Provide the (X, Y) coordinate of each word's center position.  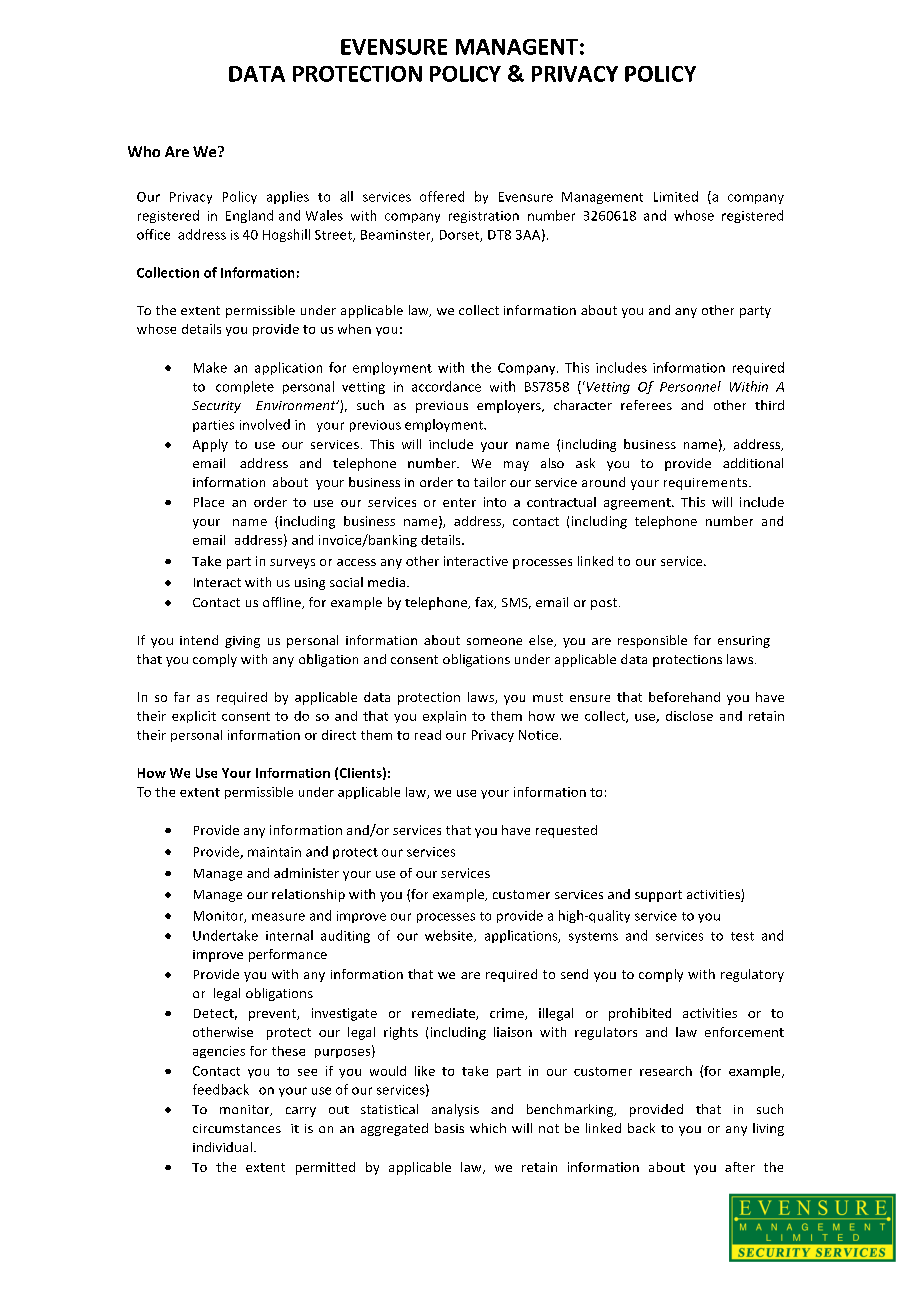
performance (288, 955)
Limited (676, 196)
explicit (194, 717)
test (742, 936)
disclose (689, 716)
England (249, 216)
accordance (446, 386)
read (428, 735)
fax (485, 603)
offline (283, 603)
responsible (652, 641)
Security (216, 407)
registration (484, 217)
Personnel (690, 386)
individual (222, 1147)
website (450, 936)
